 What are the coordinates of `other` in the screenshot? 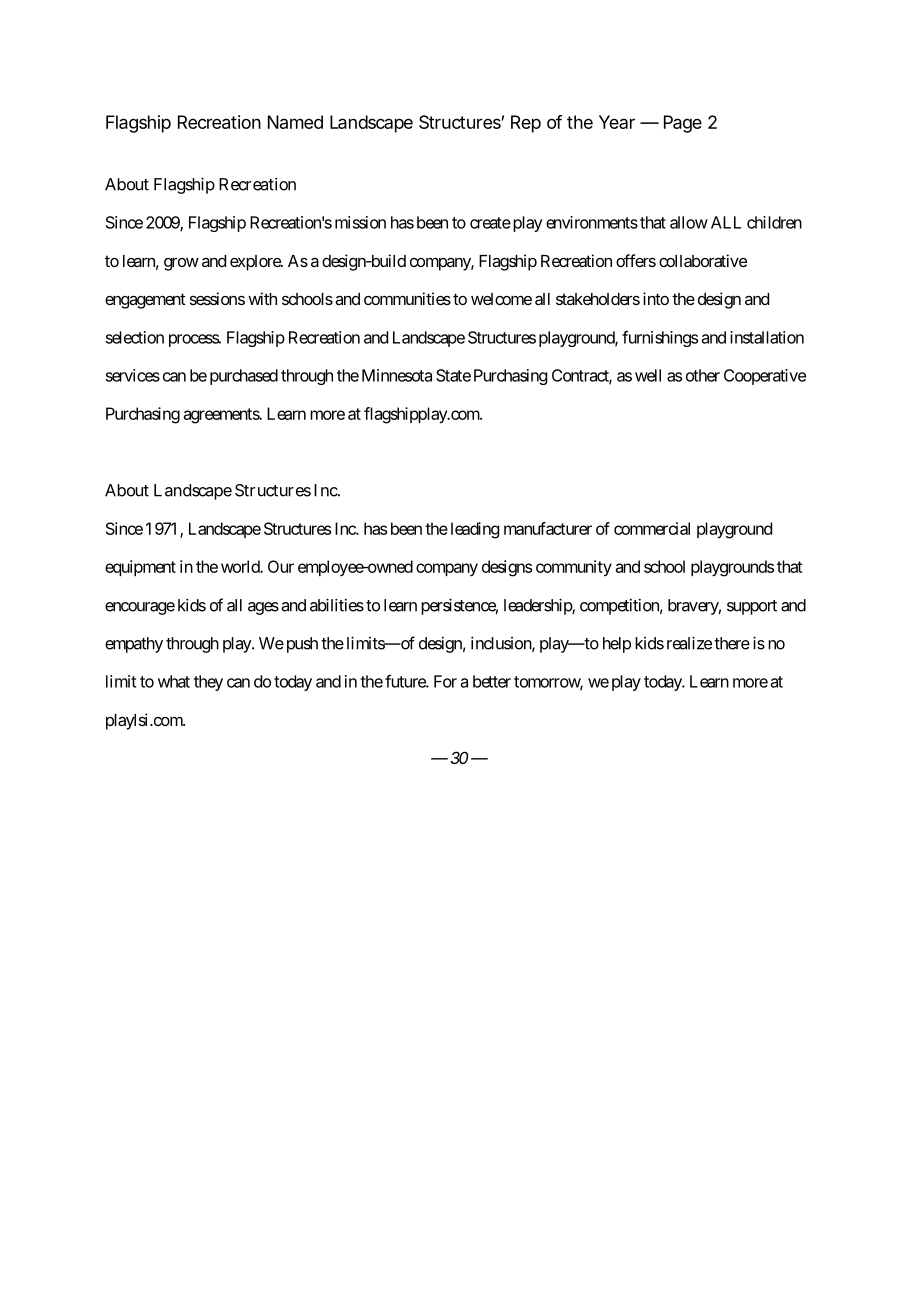 It's located at (703, 375).
